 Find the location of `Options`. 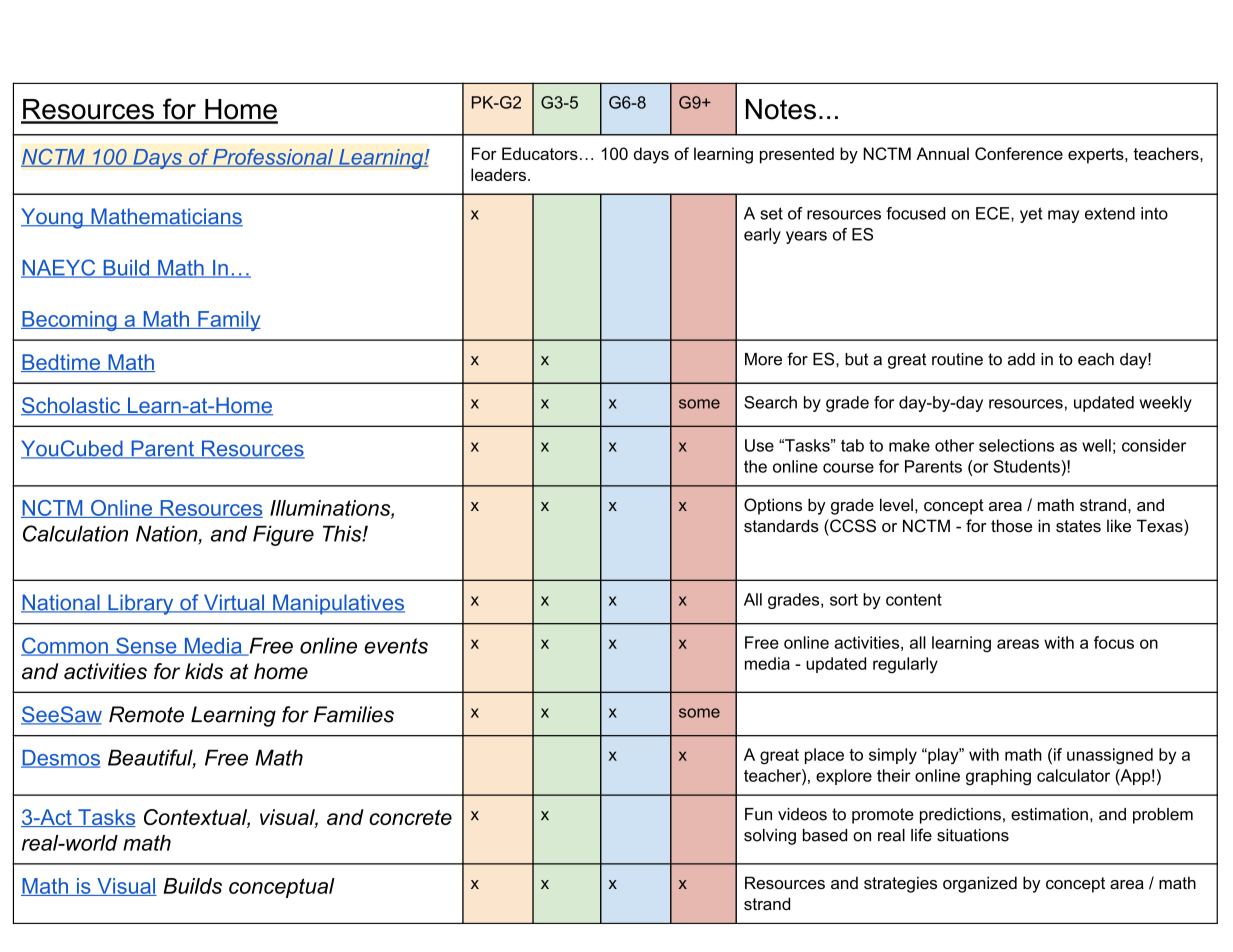

Options is located at coordinates (773, 506).
